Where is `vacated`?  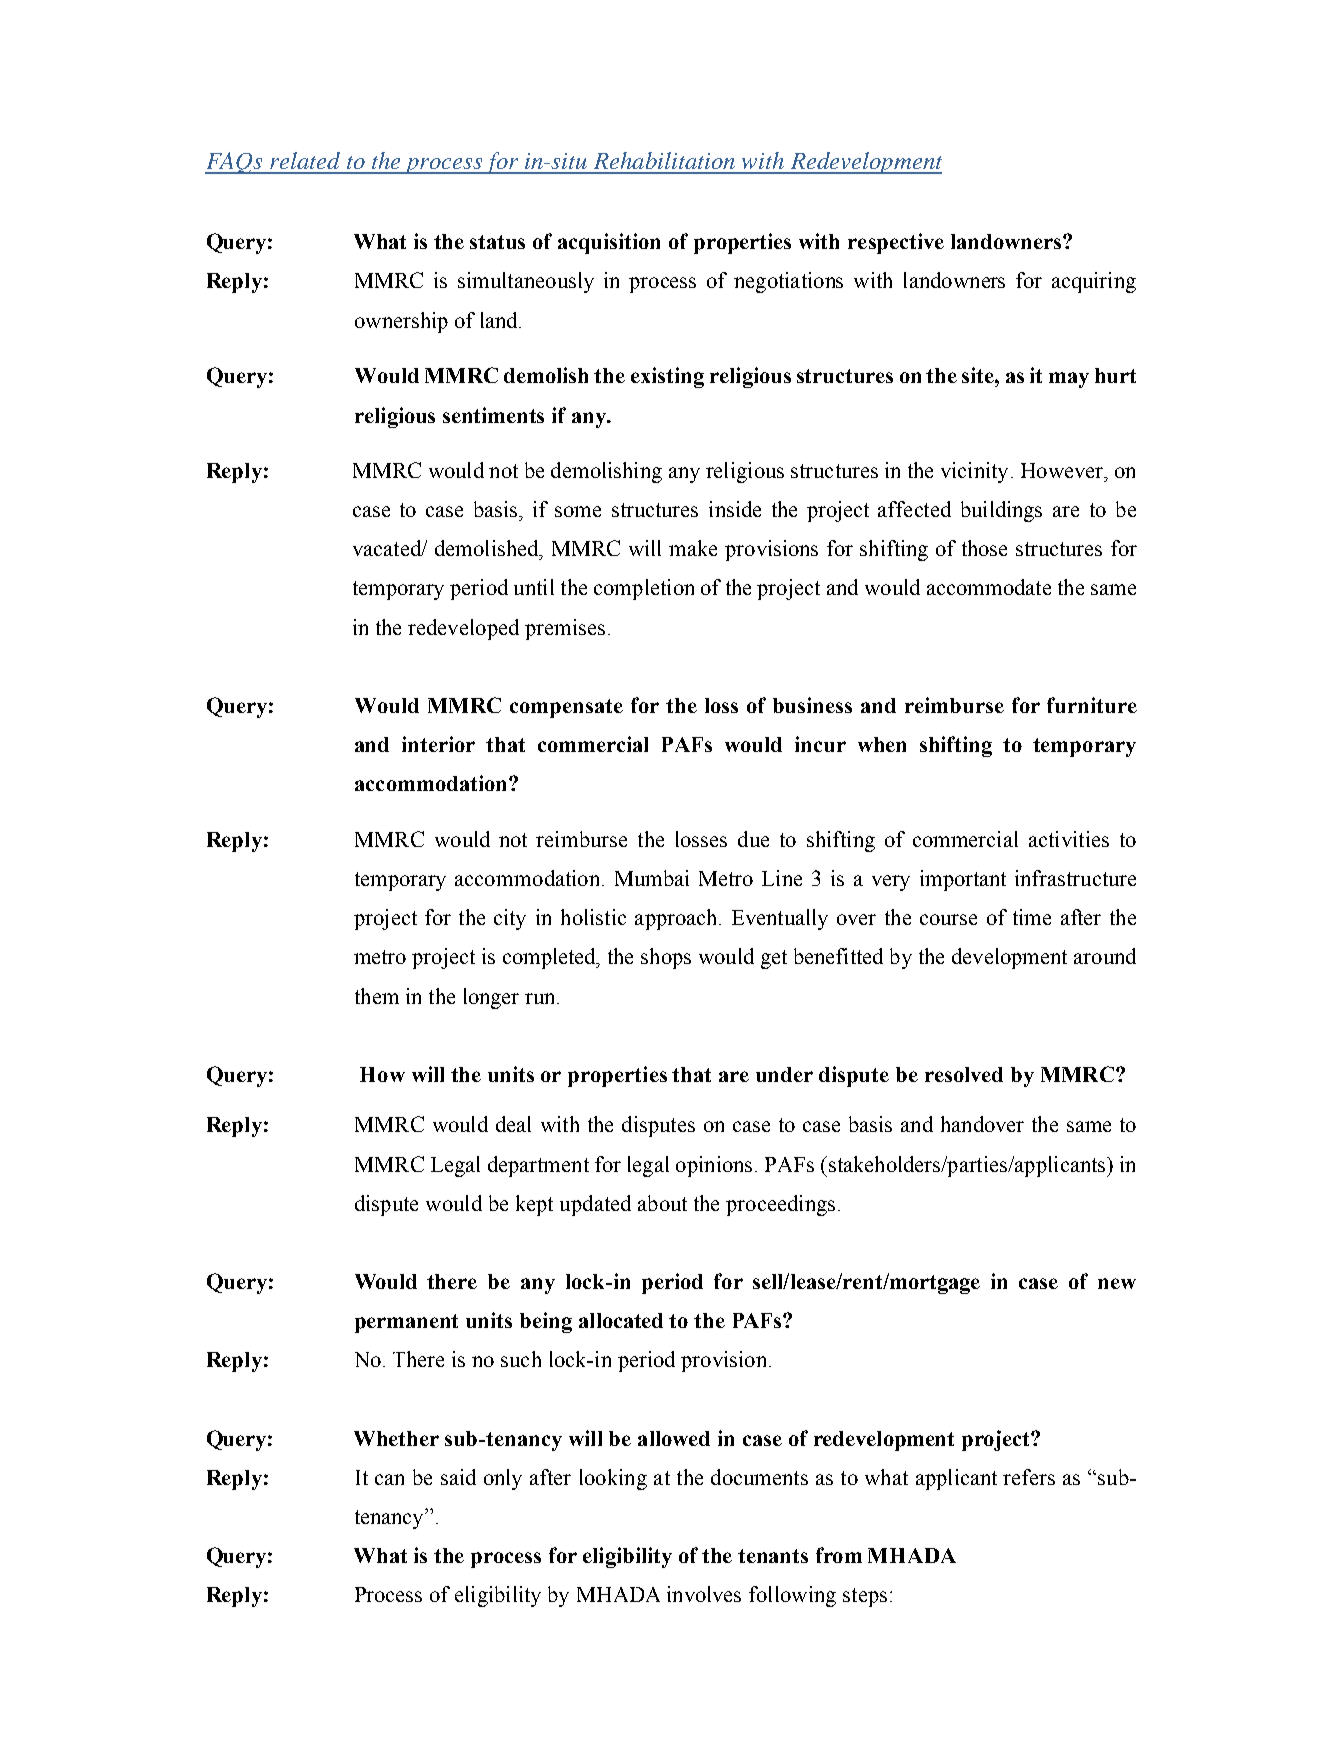
vacated is located at coordinates (388, 548).
